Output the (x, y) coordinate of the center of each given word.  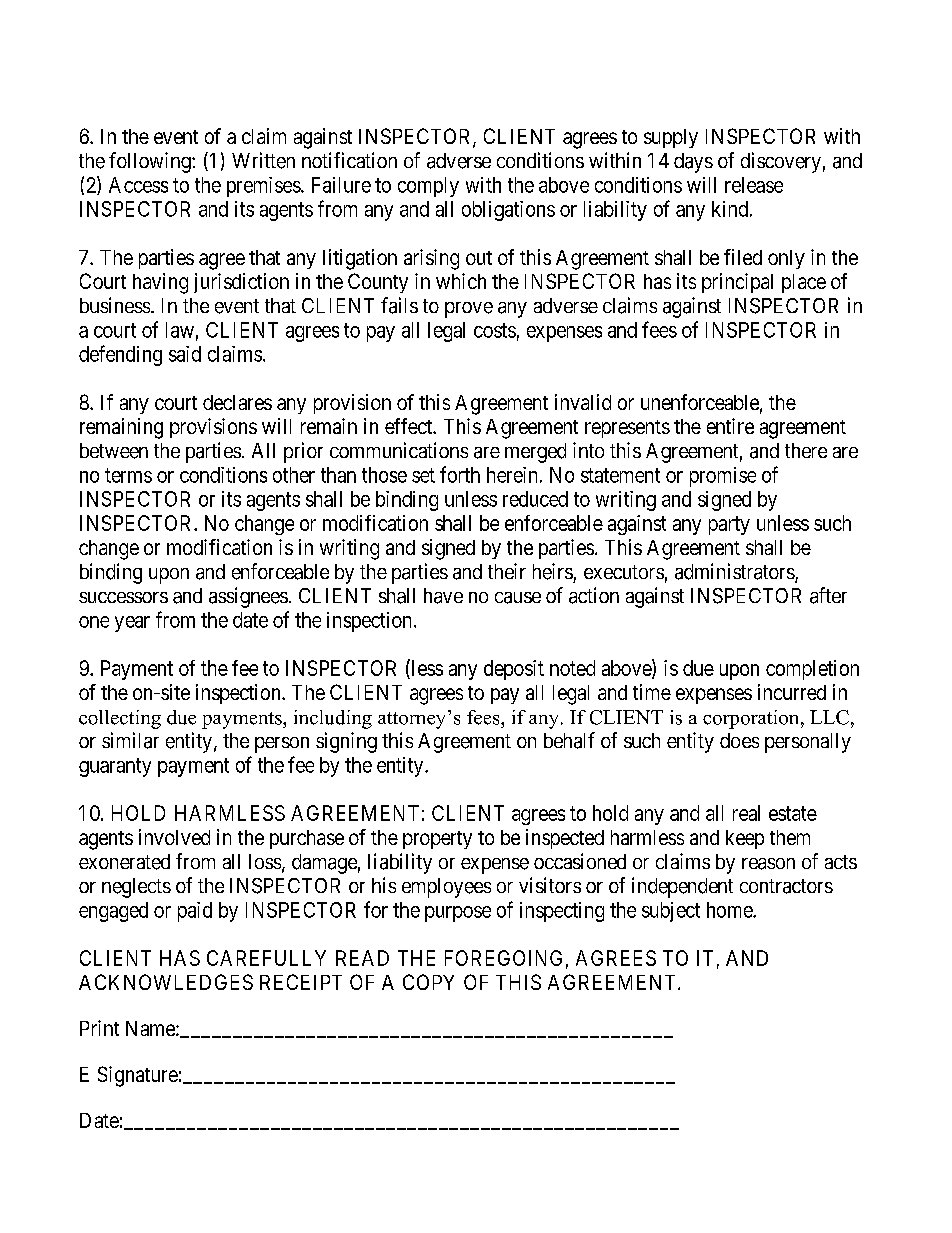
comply (428, 187)
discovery (781, 162)
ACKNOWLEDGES (166, 982)
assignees (248, 597)
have (443, 596)
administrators (735, 572)
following (151, 162)
